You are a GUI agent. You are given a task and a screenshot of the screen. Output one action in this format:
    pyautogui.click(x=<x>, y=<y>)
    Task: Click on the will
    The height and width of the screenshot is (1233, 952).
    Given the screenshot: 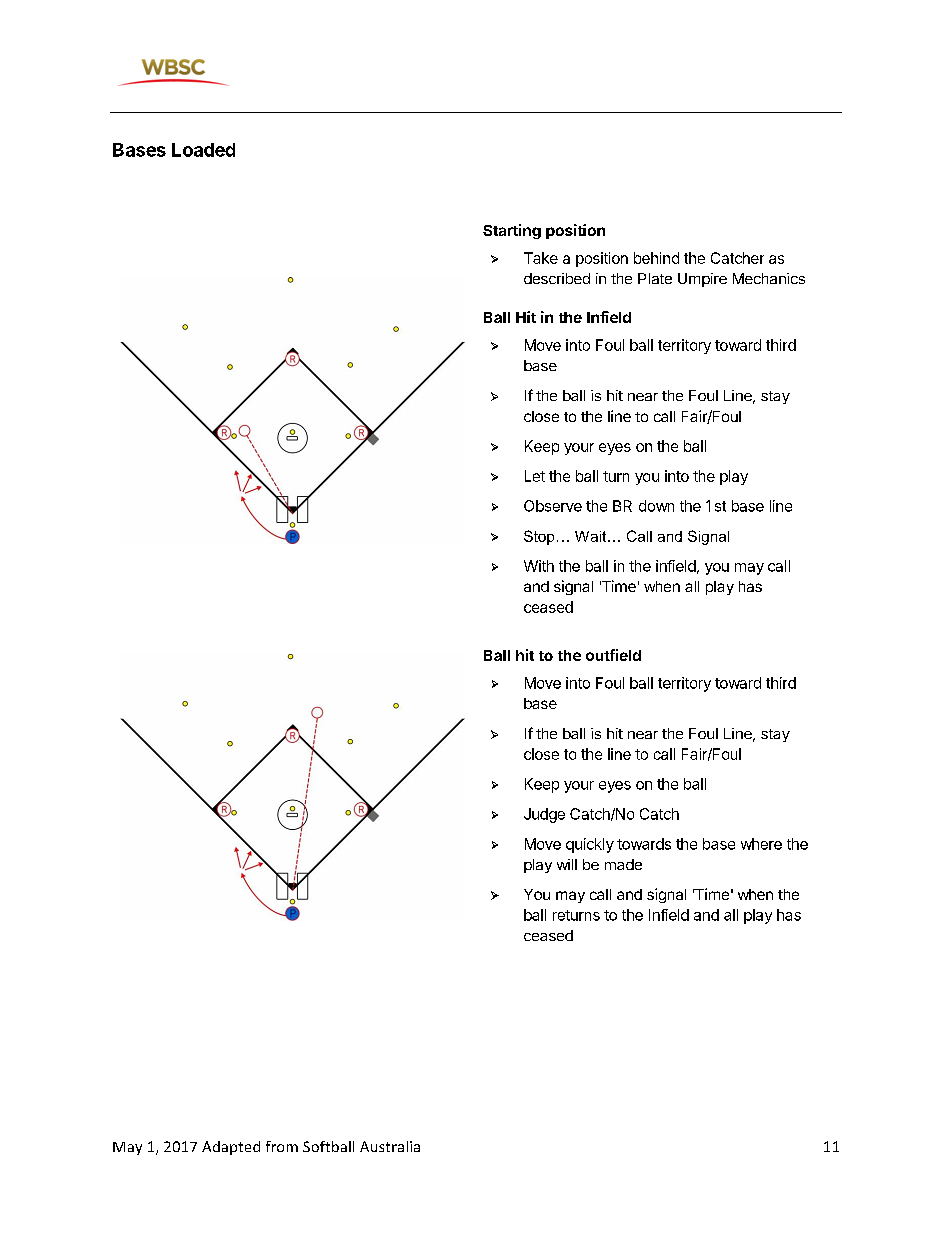 What is the action you would take?
    pyautogui.click(x=567, y=864)
